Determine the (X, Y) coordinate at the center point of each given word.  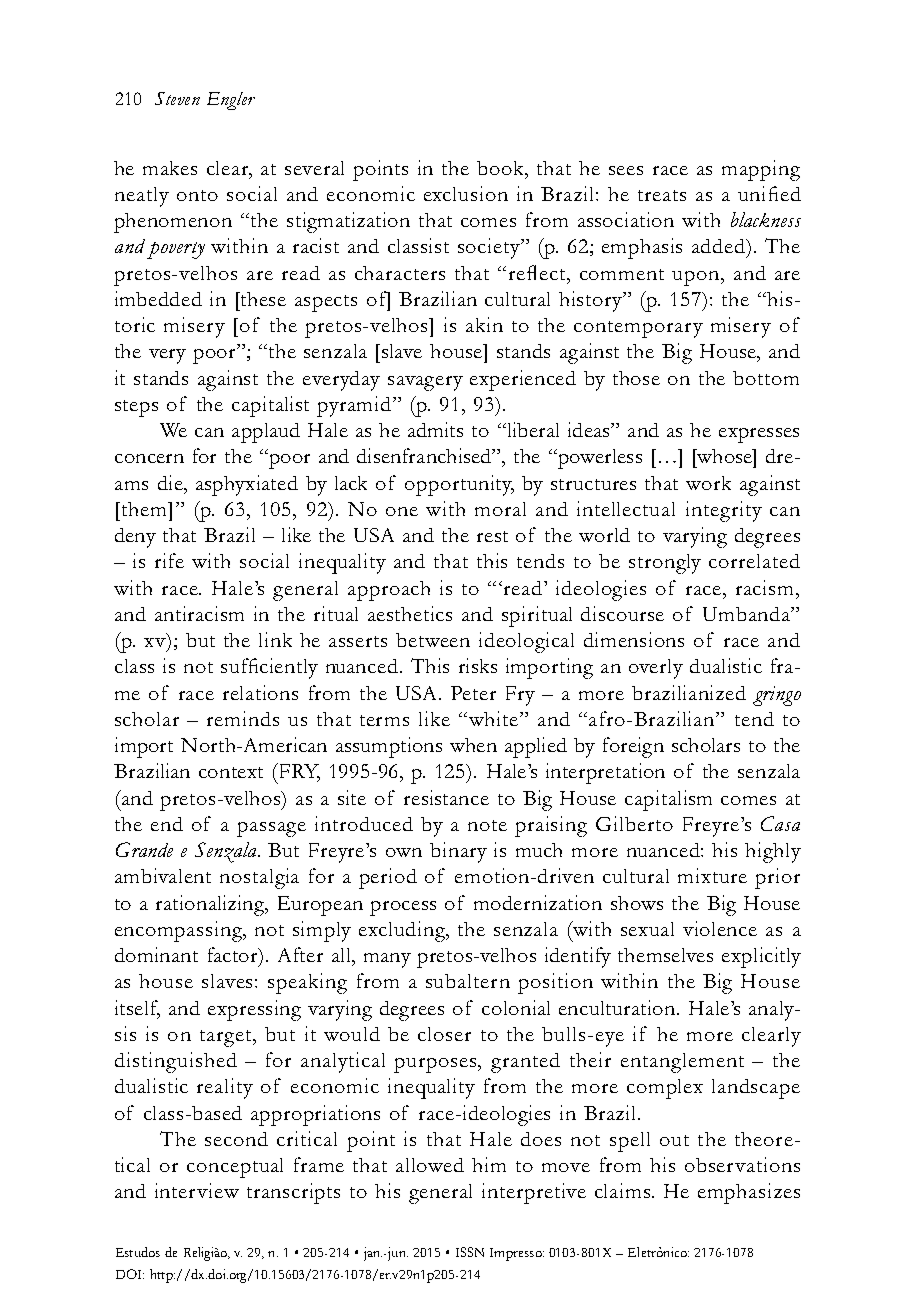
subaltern (468, 981)
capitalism (668, 800)
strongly (665, 564)
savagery (425, 383)
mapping (761, 170)
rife (169, 560)
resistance (446, 797)
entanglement (682, 1063)
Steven (177, 98)
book (502, 169)
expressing (254, 1010)
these (262, 299)
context (231, 772)
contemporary (638, 329)
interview (197, 1190)
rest (492, 536)
